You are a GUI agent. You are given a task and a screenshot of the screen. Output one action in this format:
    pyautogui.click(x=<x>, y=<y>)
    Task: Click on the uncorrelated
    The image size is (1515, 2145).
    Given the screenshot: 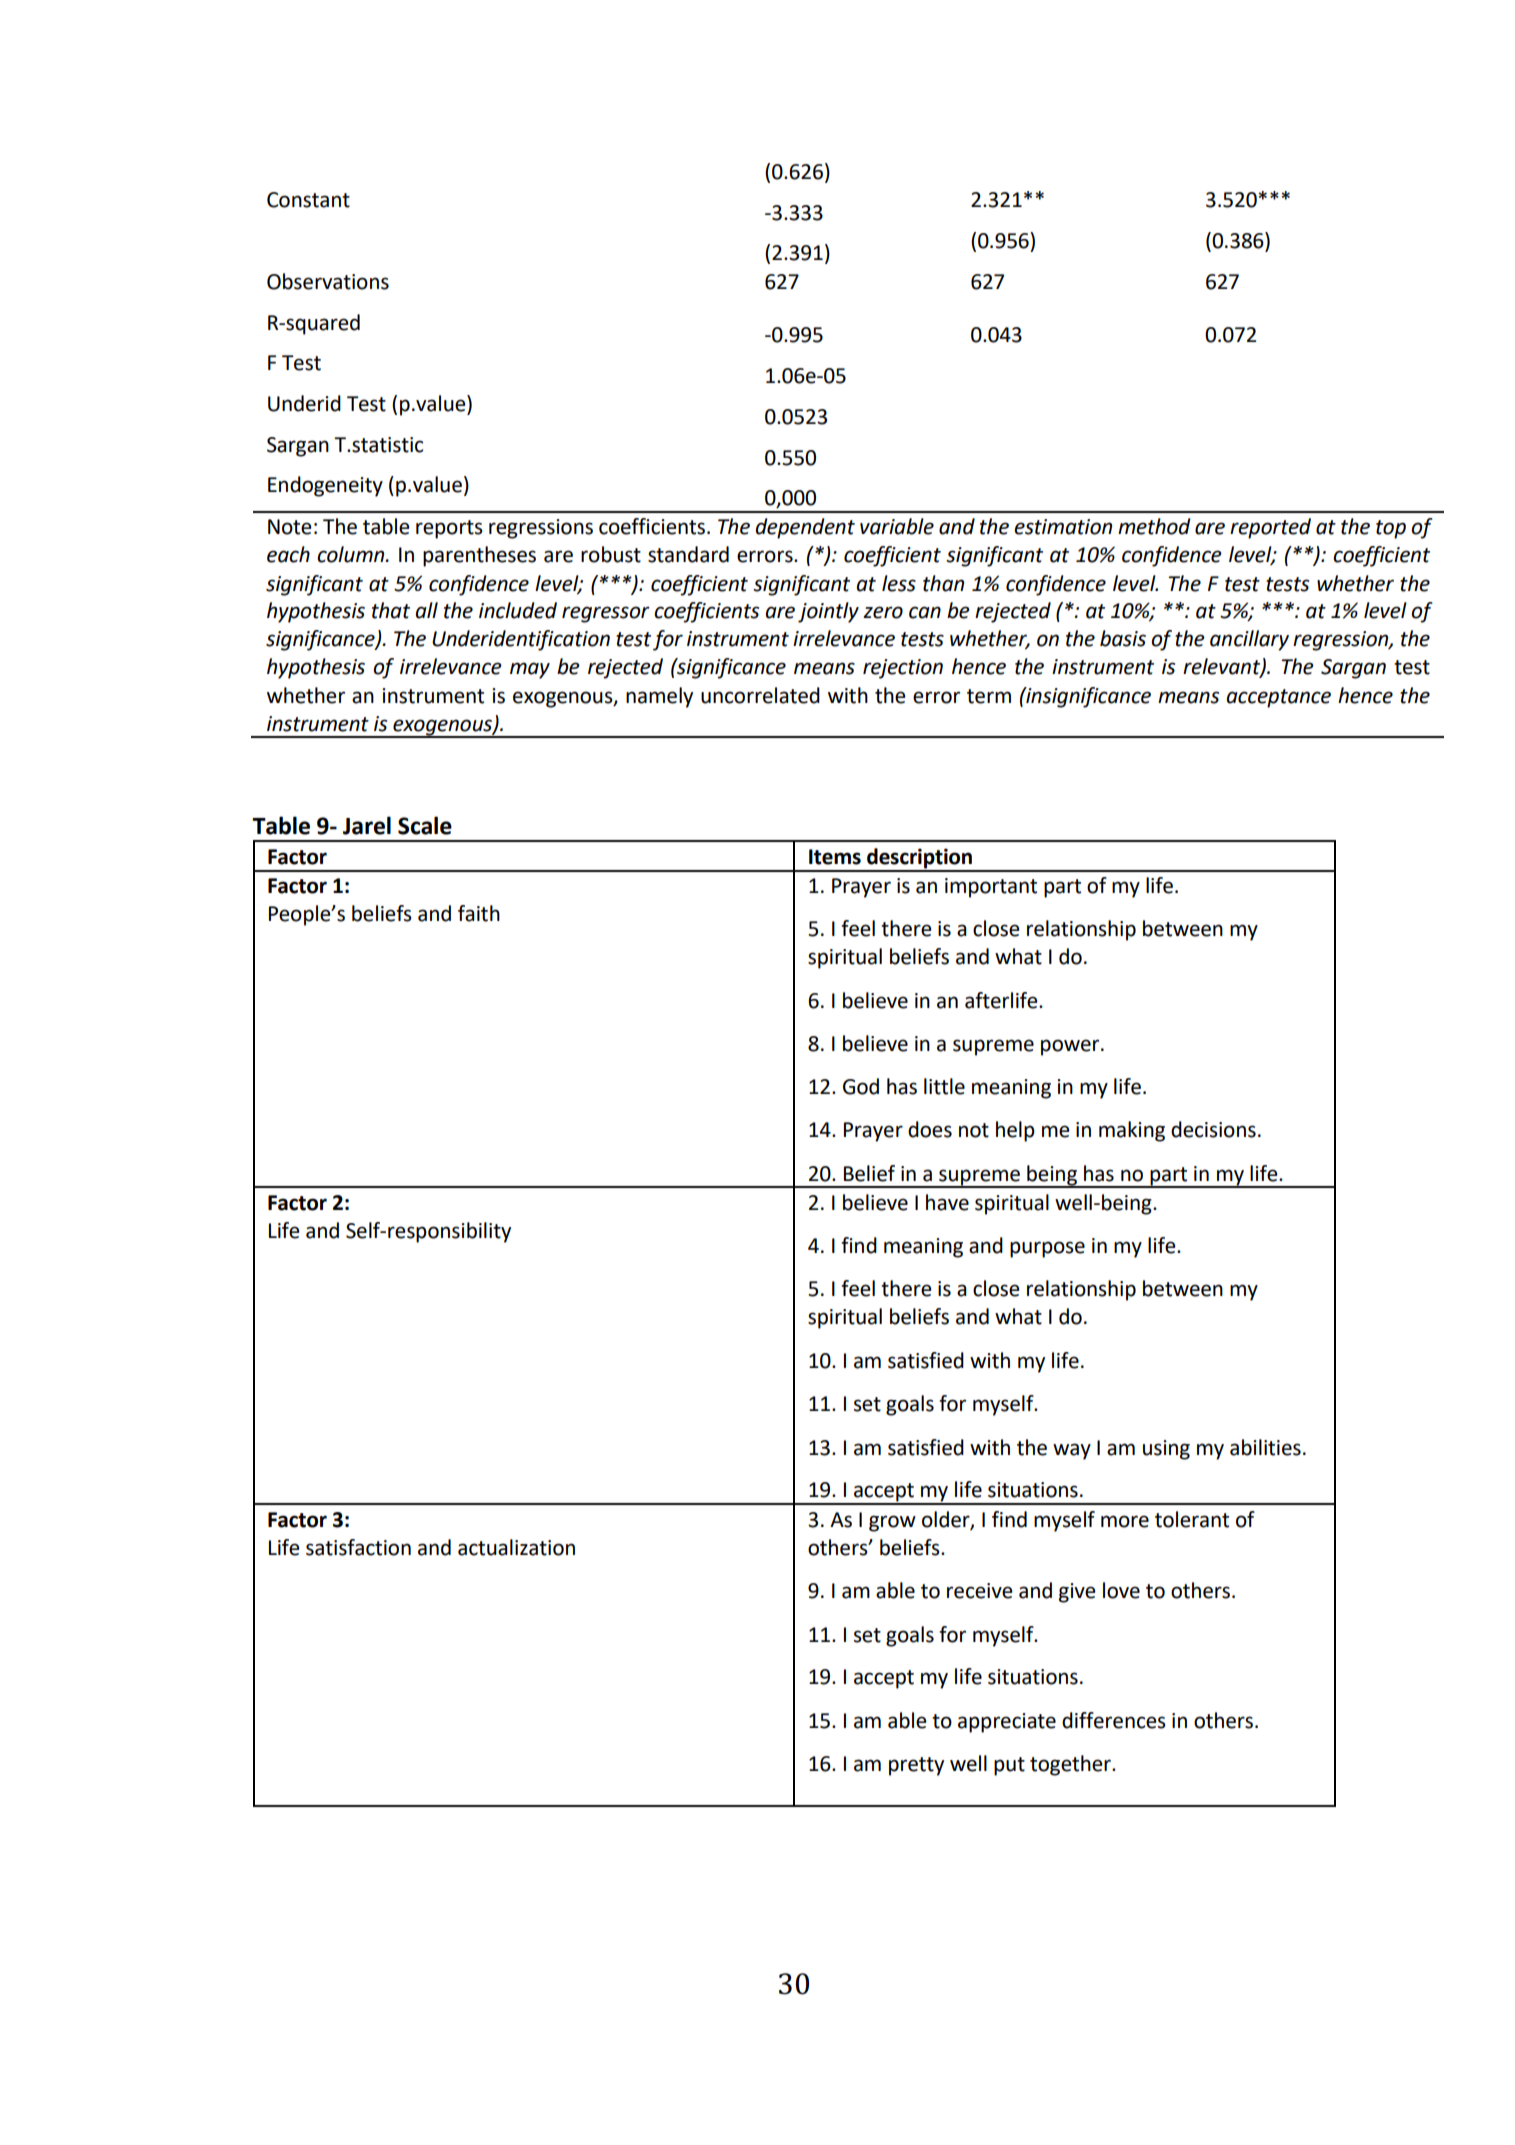 What is the action you would take?
    pyautogui.click(x=760, y=695)
